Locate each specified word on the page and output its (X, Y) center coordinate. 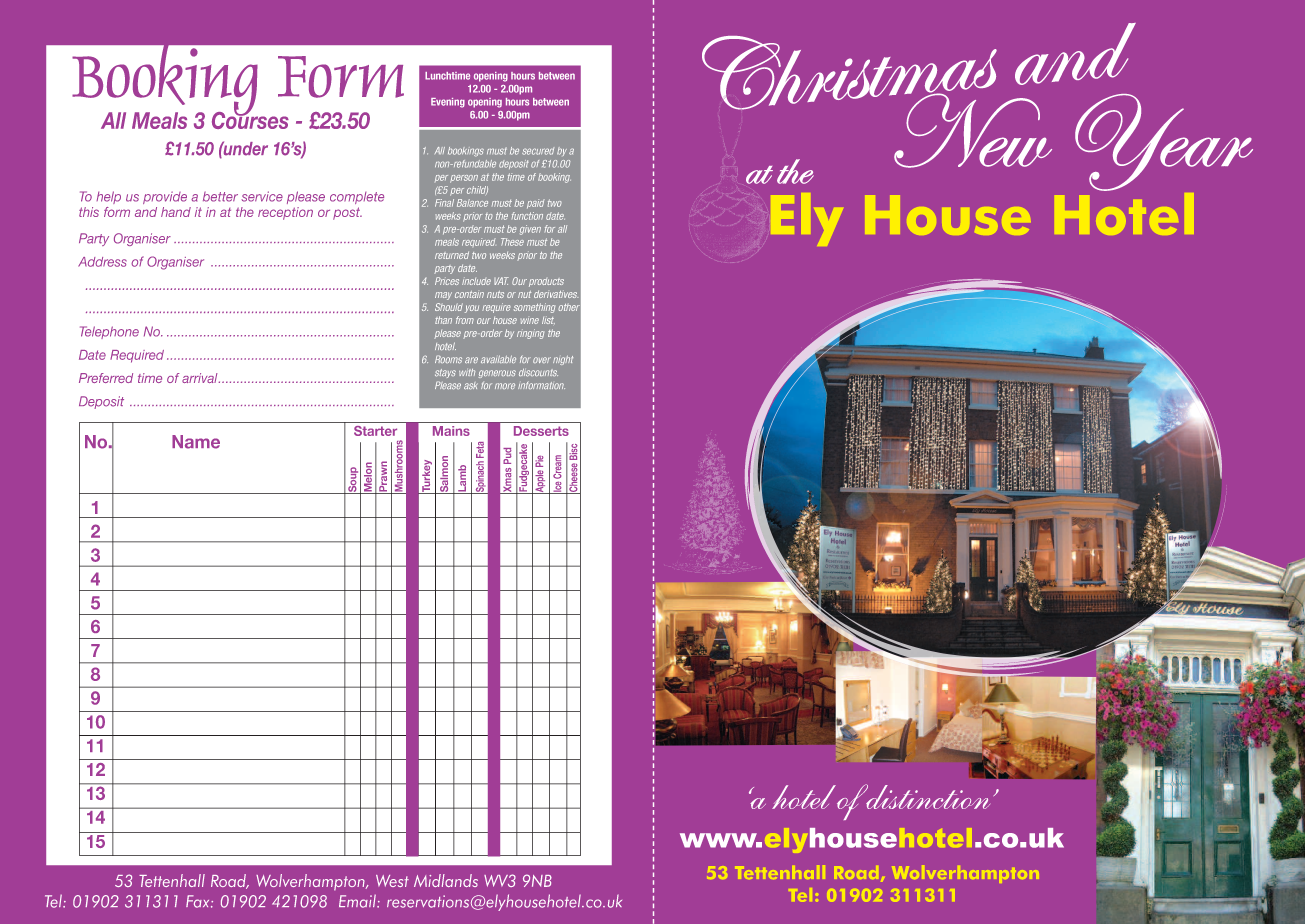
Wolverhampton (311, 882)
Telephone (109, 332)
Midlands (446, 880)
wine (530, 321)
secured (538, 151)
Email (358, 901)
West (392, 881)
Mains (451, 431)
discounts (538, 373)
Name (196, 442)
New (972, 129)
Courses (250, 119)
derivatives (556, 294)
